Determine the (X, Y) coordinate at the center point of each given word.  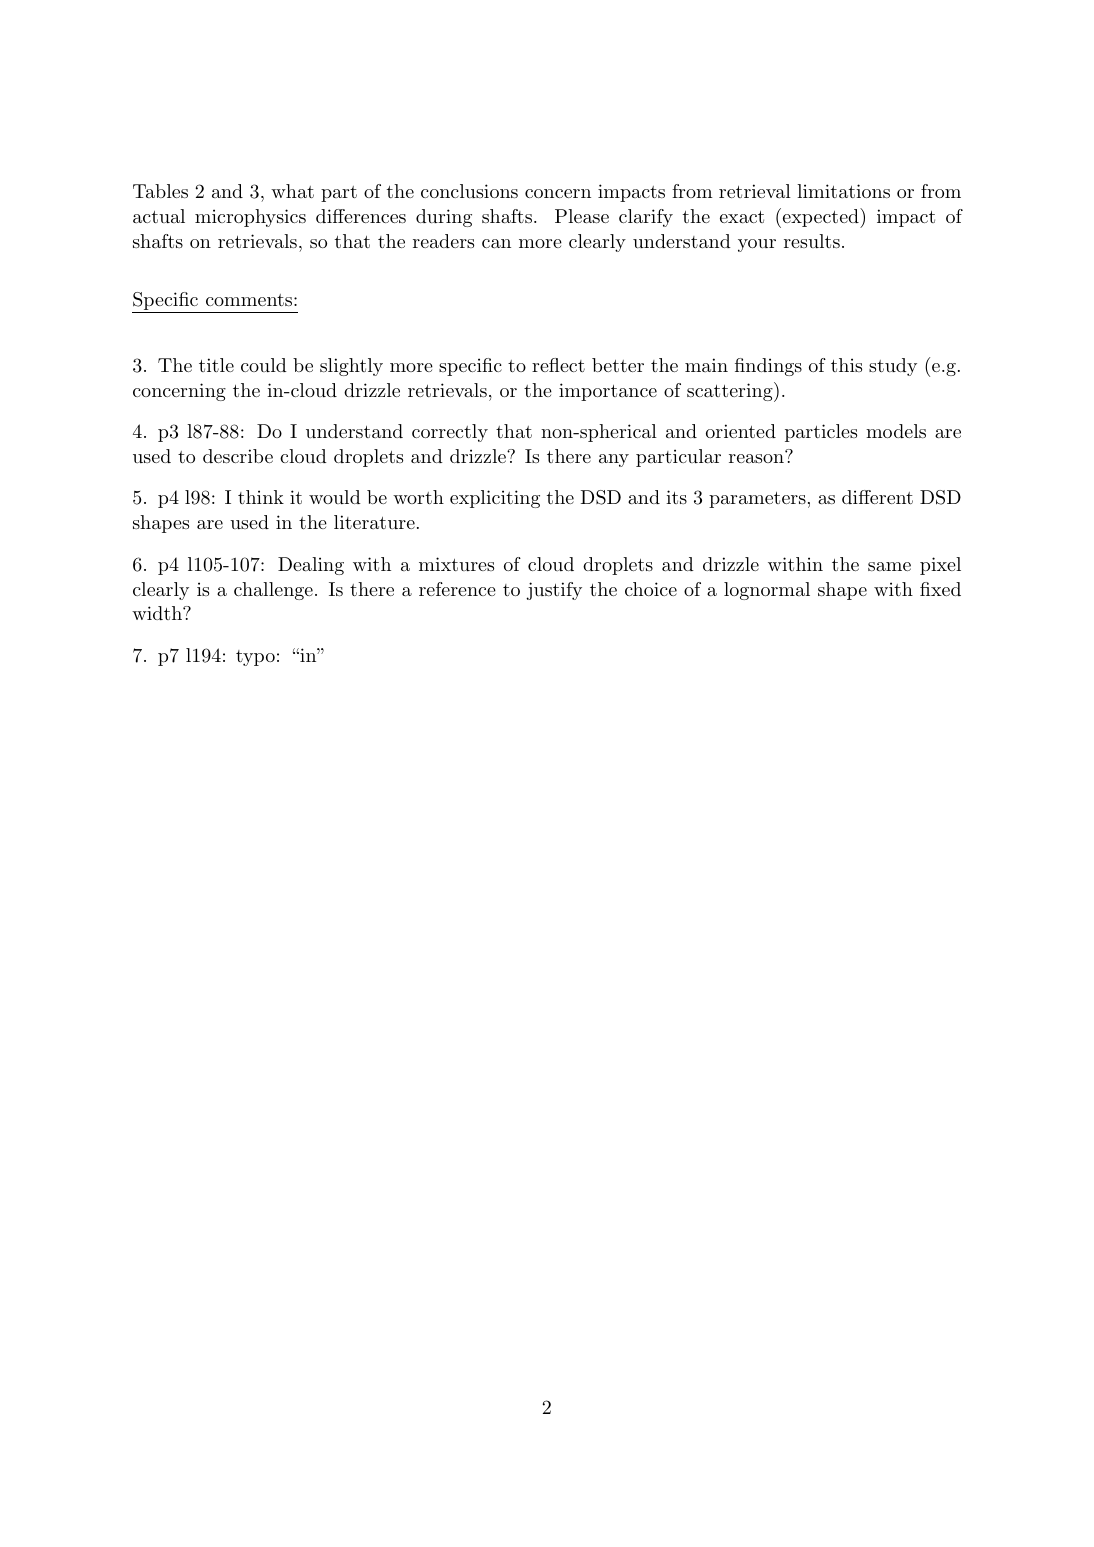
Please (582, 216)
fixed (940, 589)
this (846, 365)
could (264, 365)
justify (554, 591)
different (877, 497)
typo (255, 658)
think (261, 497)
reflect (558, 365)
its (676, 497)
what (292, 191)
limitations (843, 191)
